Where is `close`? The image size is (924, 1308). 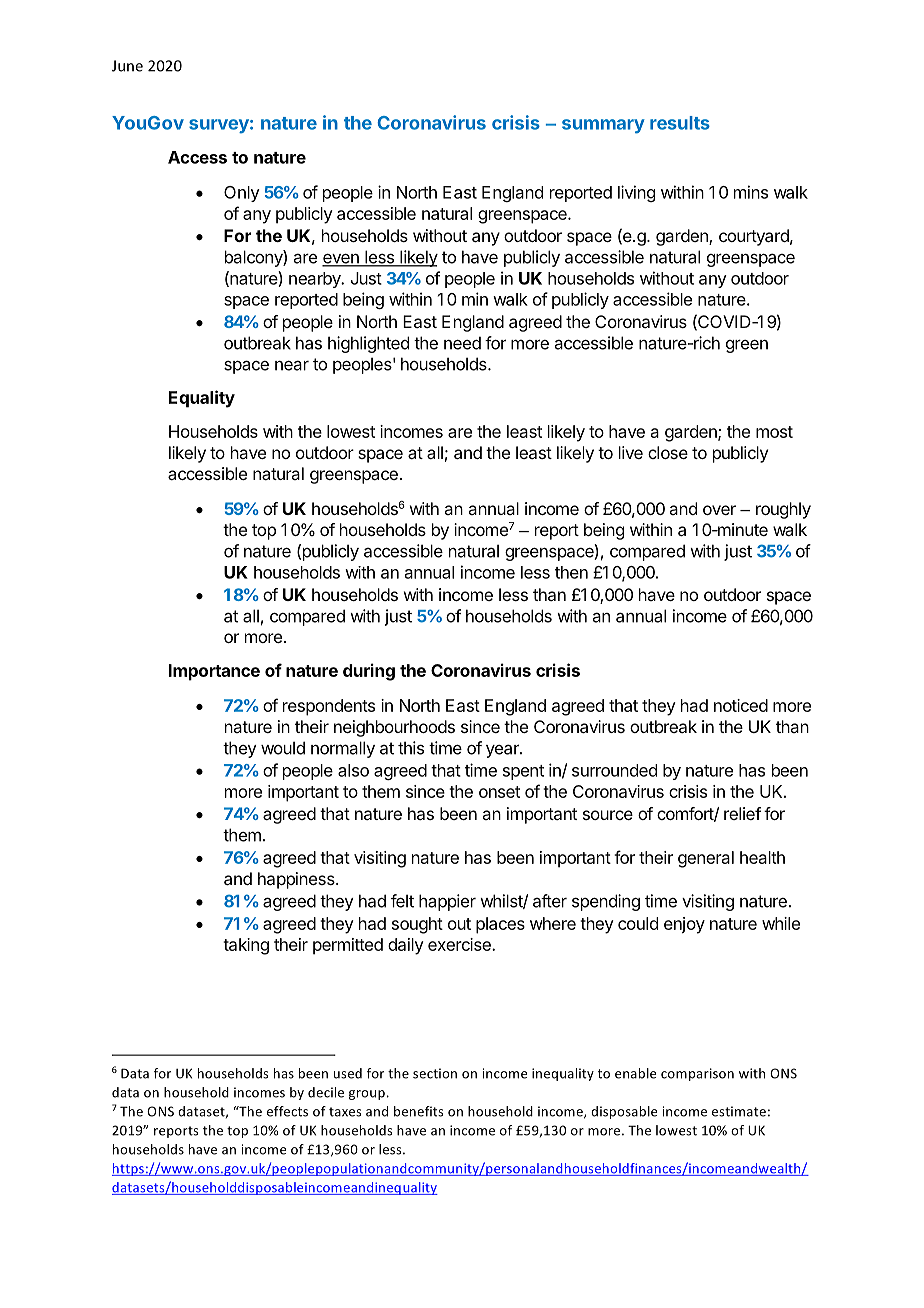 close is located at coordinates (668, 452).
